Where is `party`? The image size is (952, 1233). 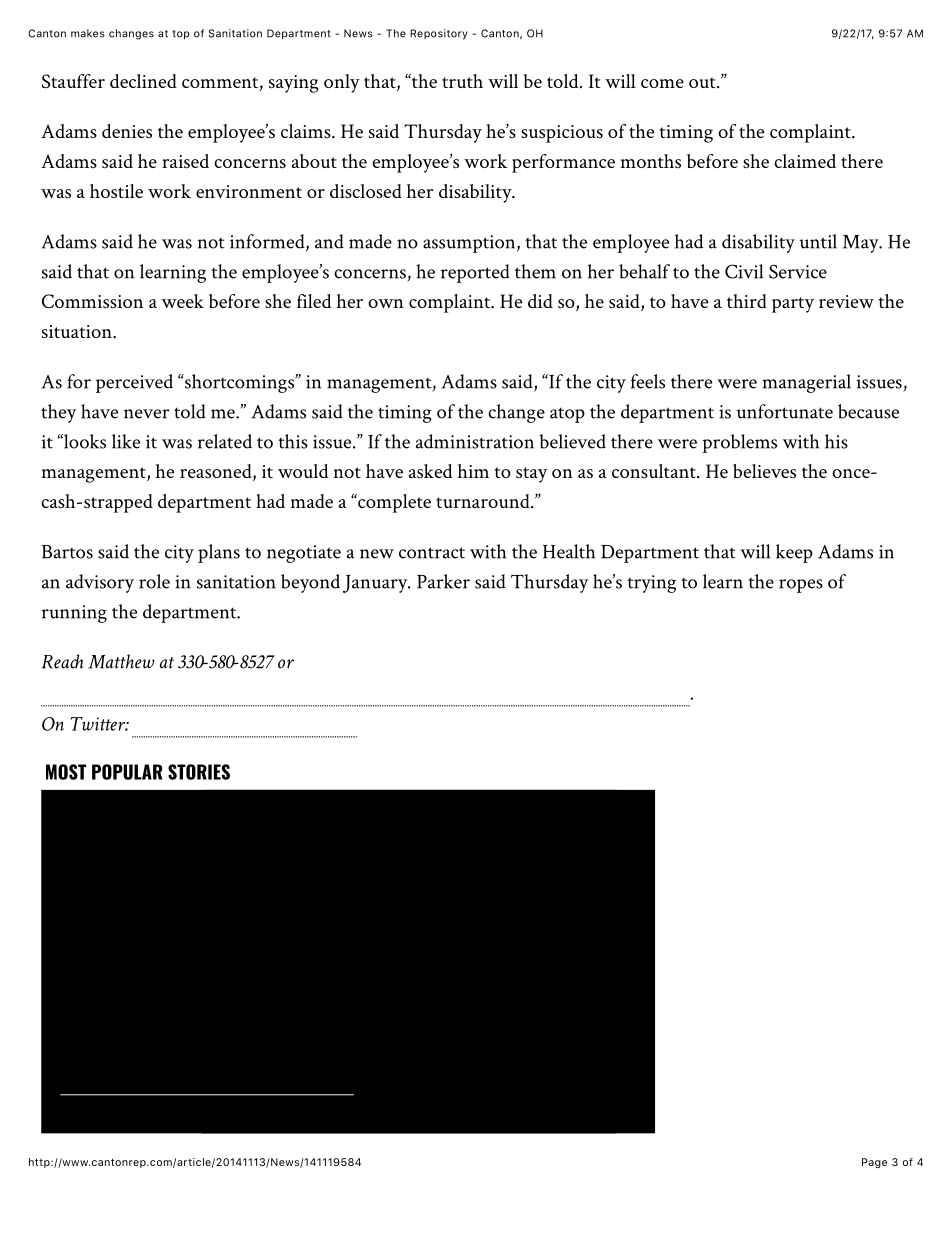
party is located at coordinates (793, 305).
